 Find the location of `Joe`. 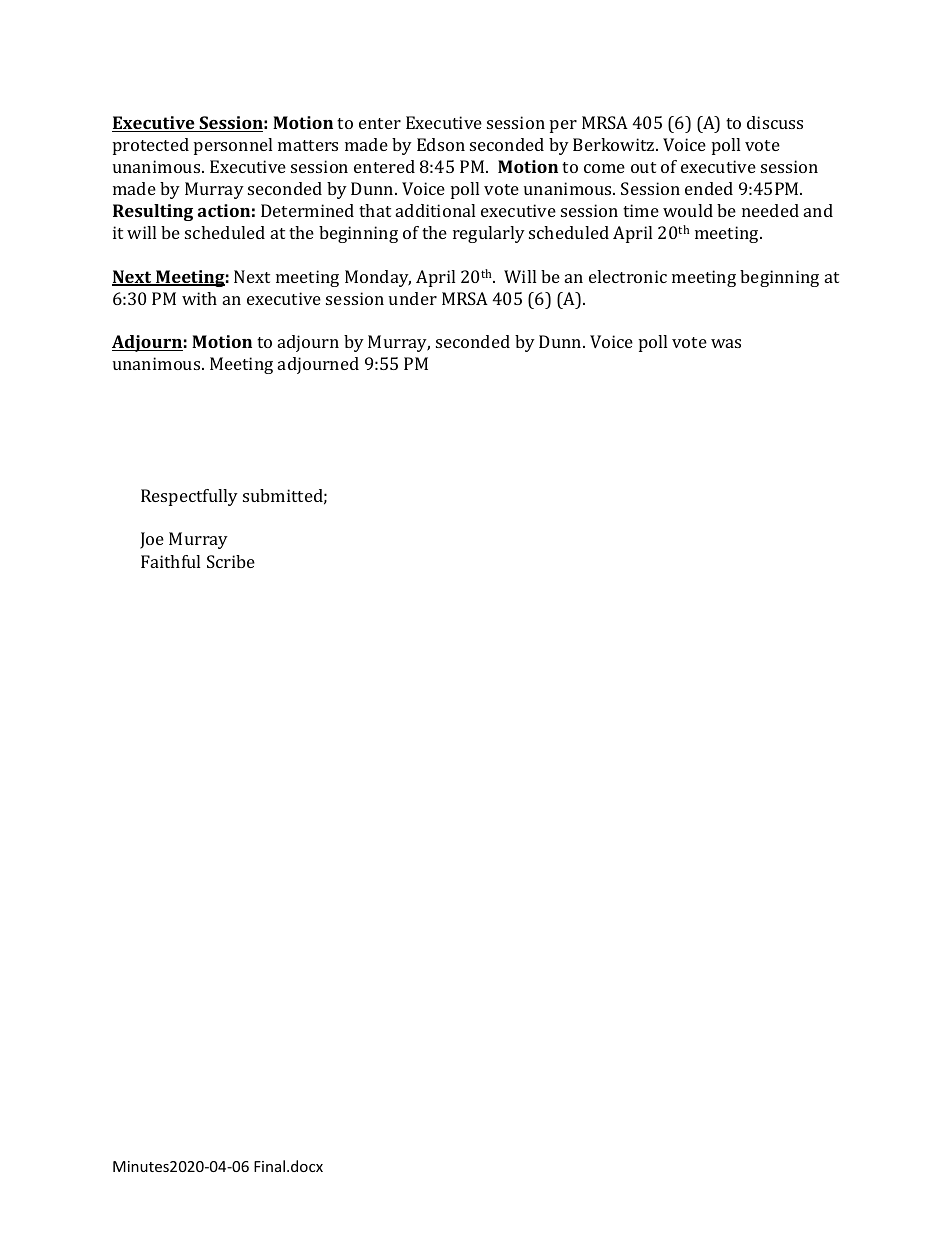

Joe is located at coordinates (152, 540).
